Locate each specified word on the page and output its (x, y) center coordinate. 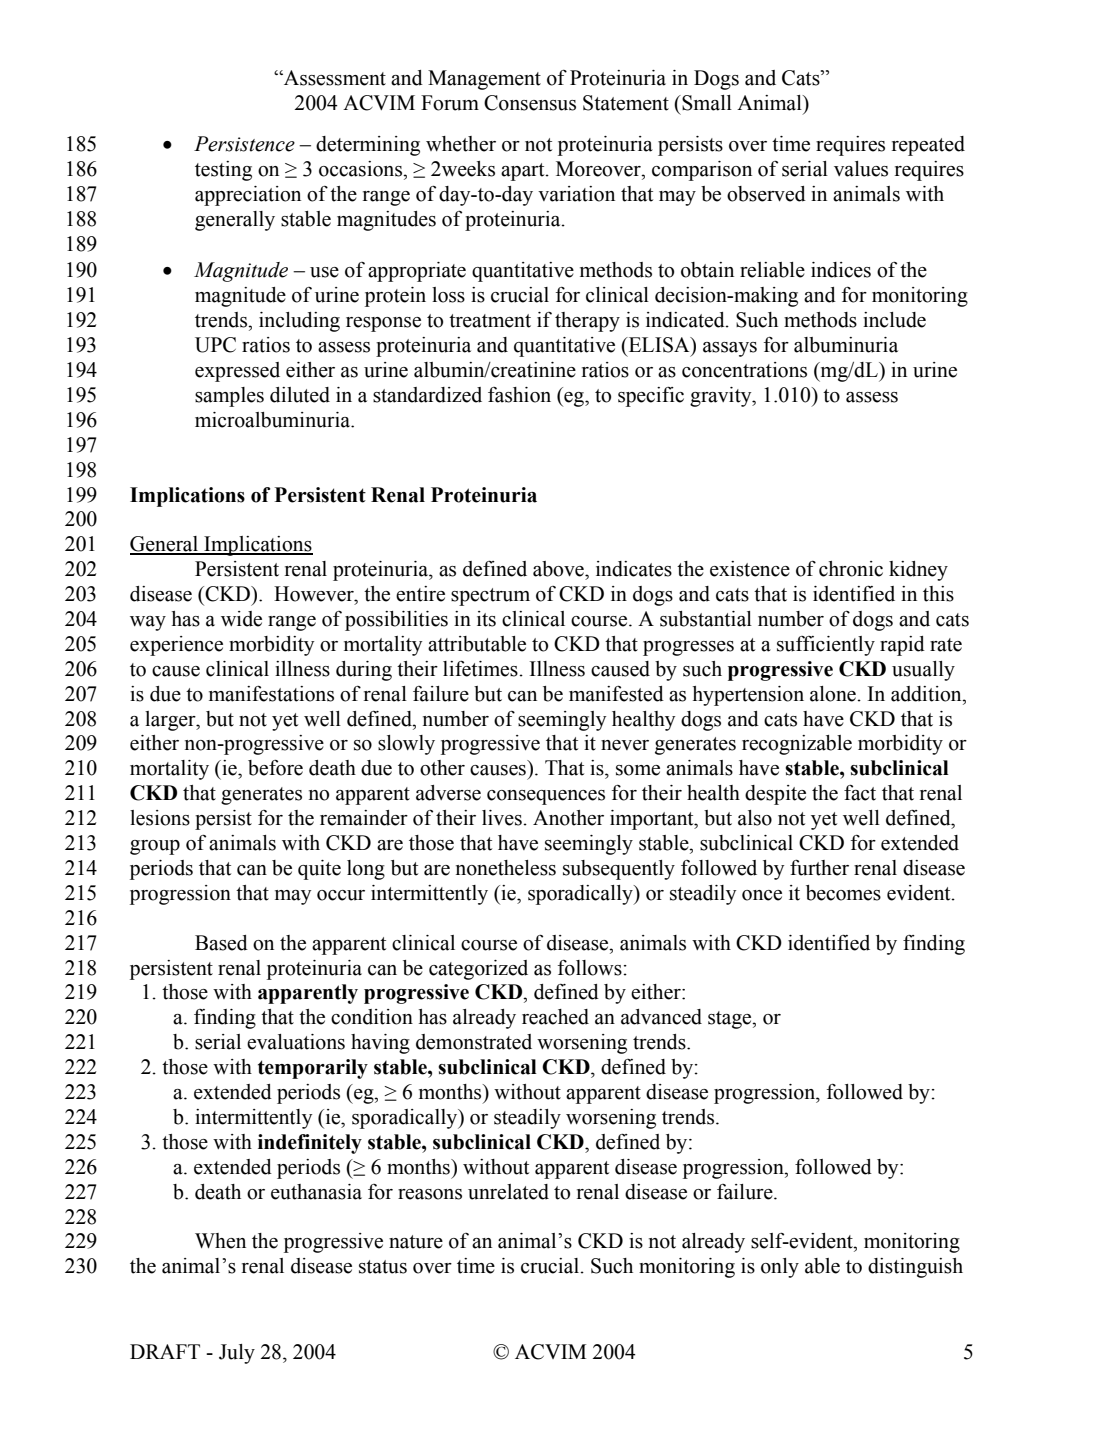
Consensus (530, 103)
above (559, 569)
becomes (843, 893)
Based (221, 943)
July (237, 1354)
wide (241, 619)
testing (223, 171)
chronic (851, 569)
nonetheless (506, 868)
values (861, 169)
